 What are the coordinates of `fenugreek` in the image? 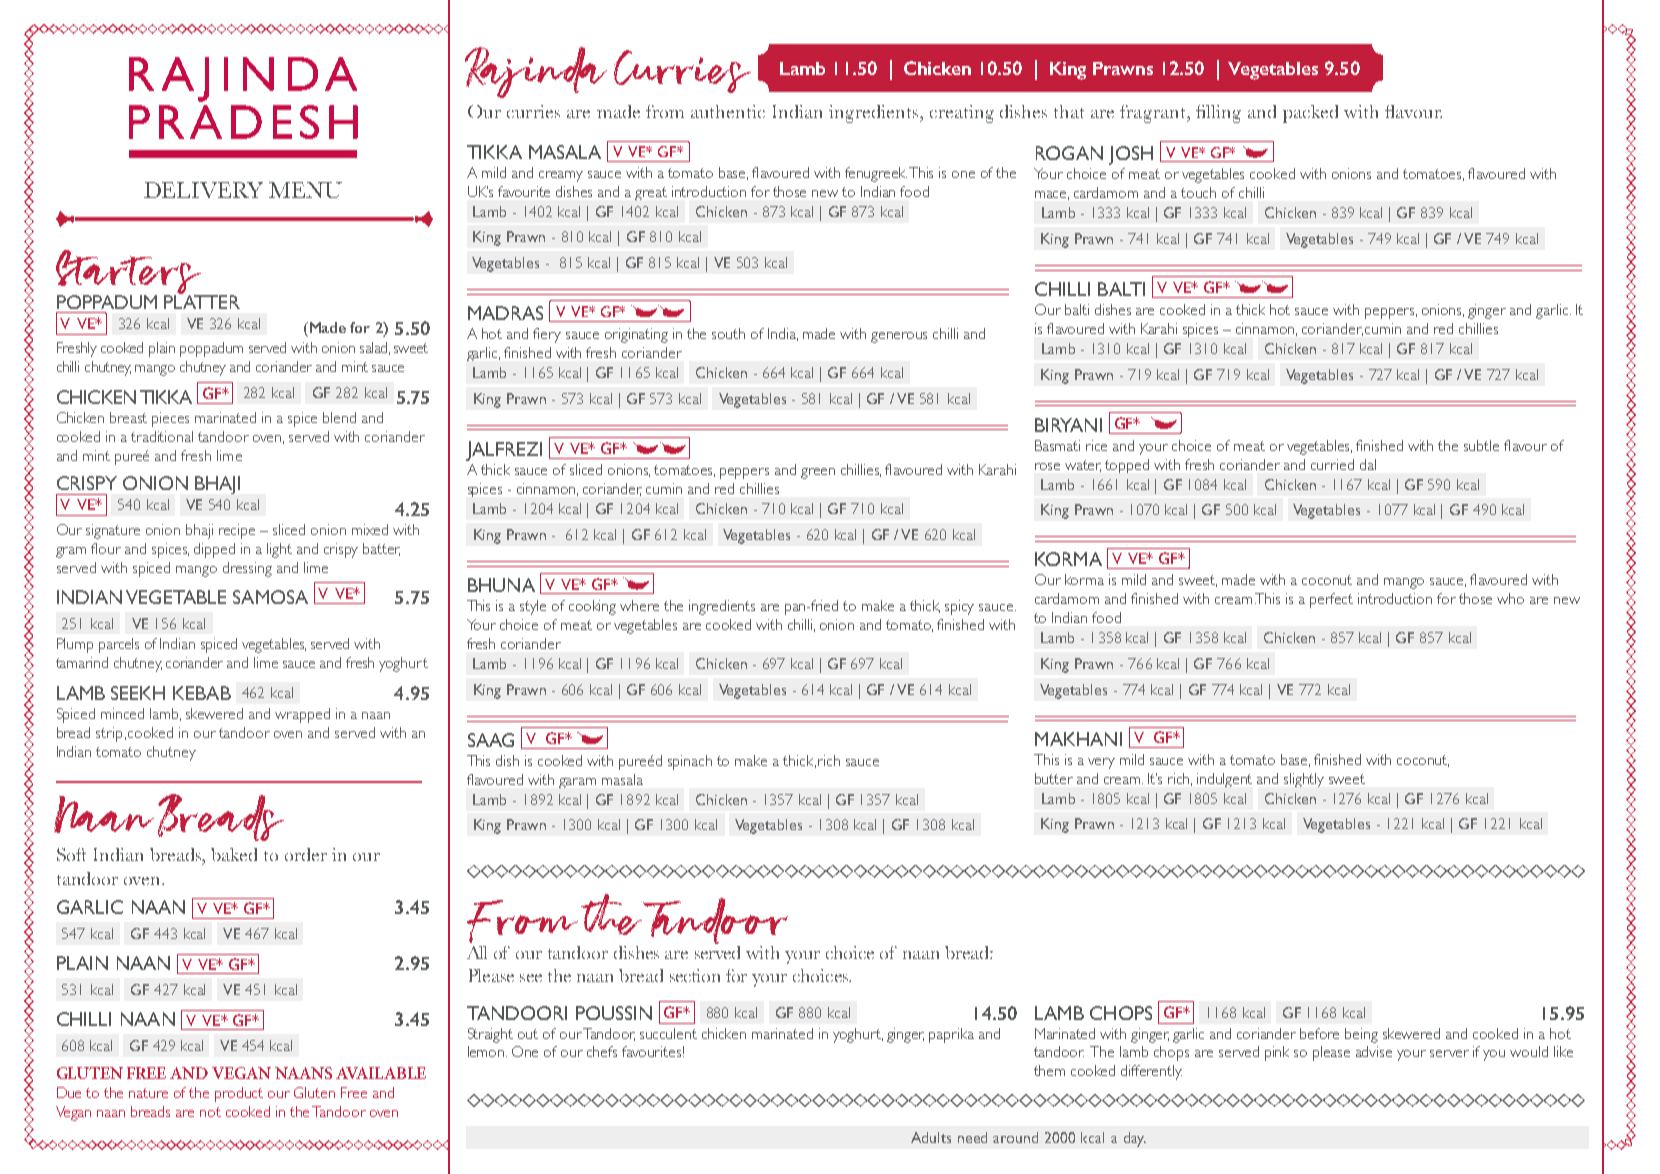 It's located at (876, 174).
